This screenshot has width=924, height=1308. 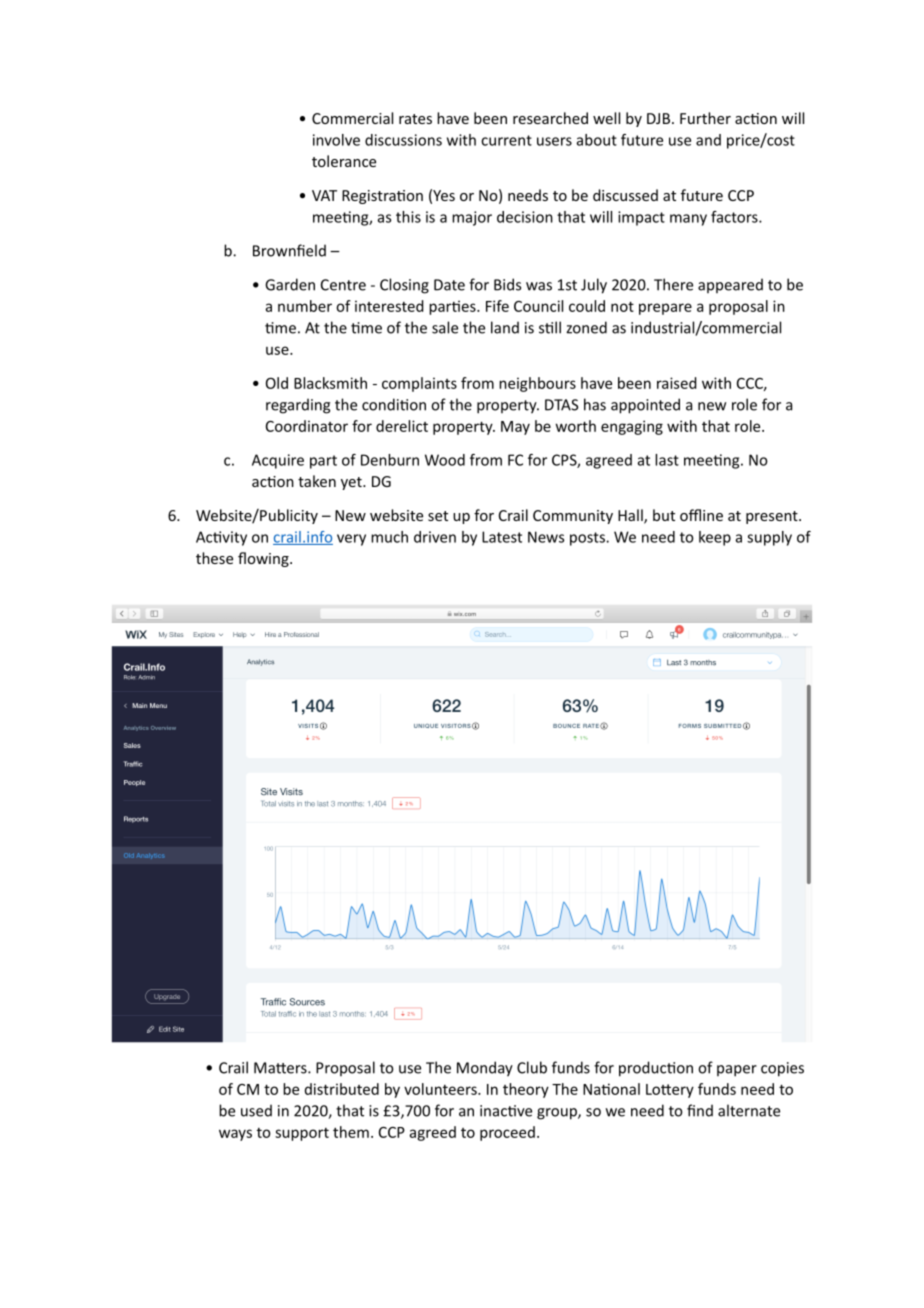 I want to click on Acquire, so click(x=278, y=461).
